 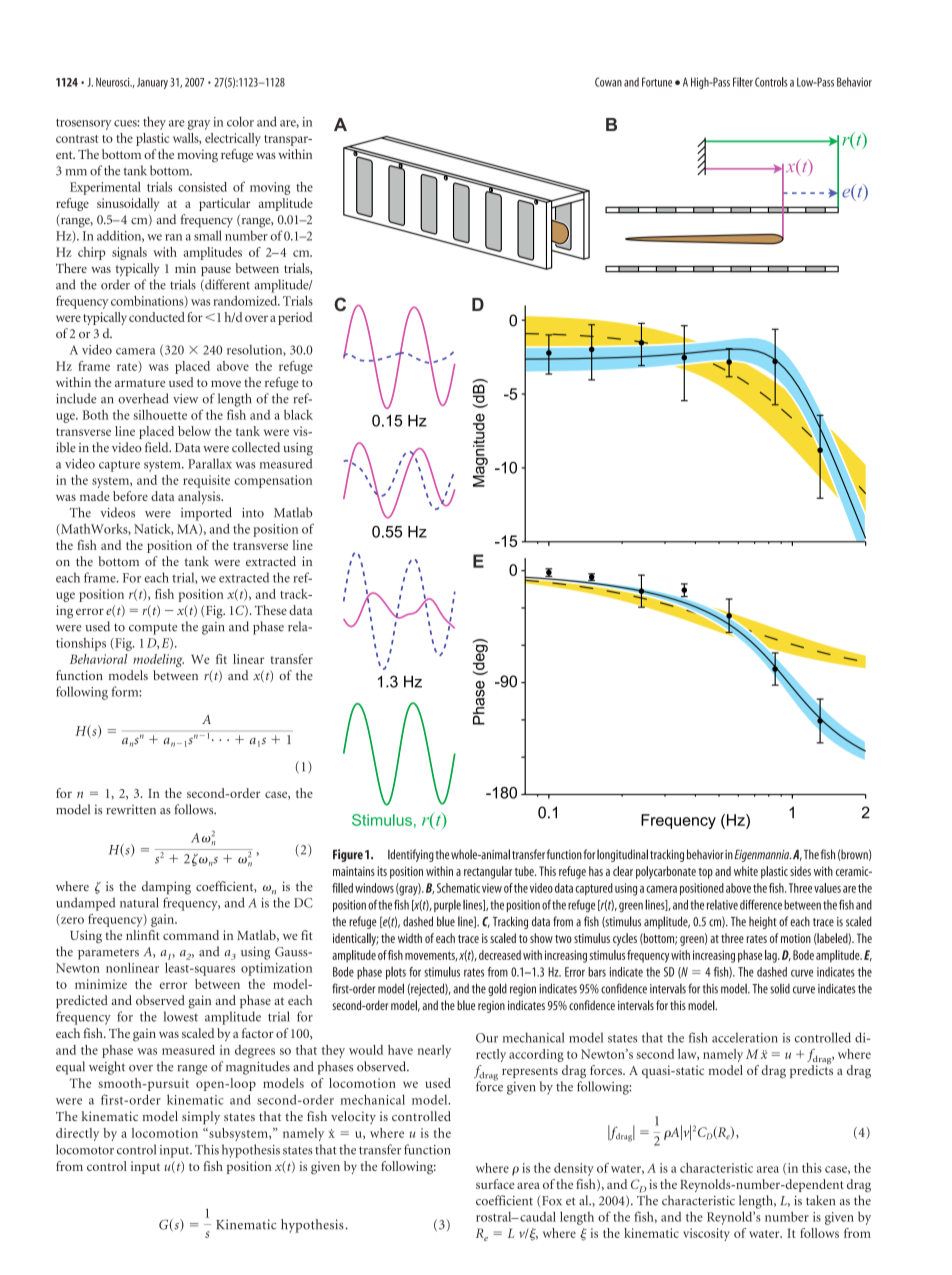 What do you see at coordinates (85, 1149) in the page?
I see `locomotor` at bounding box center [85, 1149].
